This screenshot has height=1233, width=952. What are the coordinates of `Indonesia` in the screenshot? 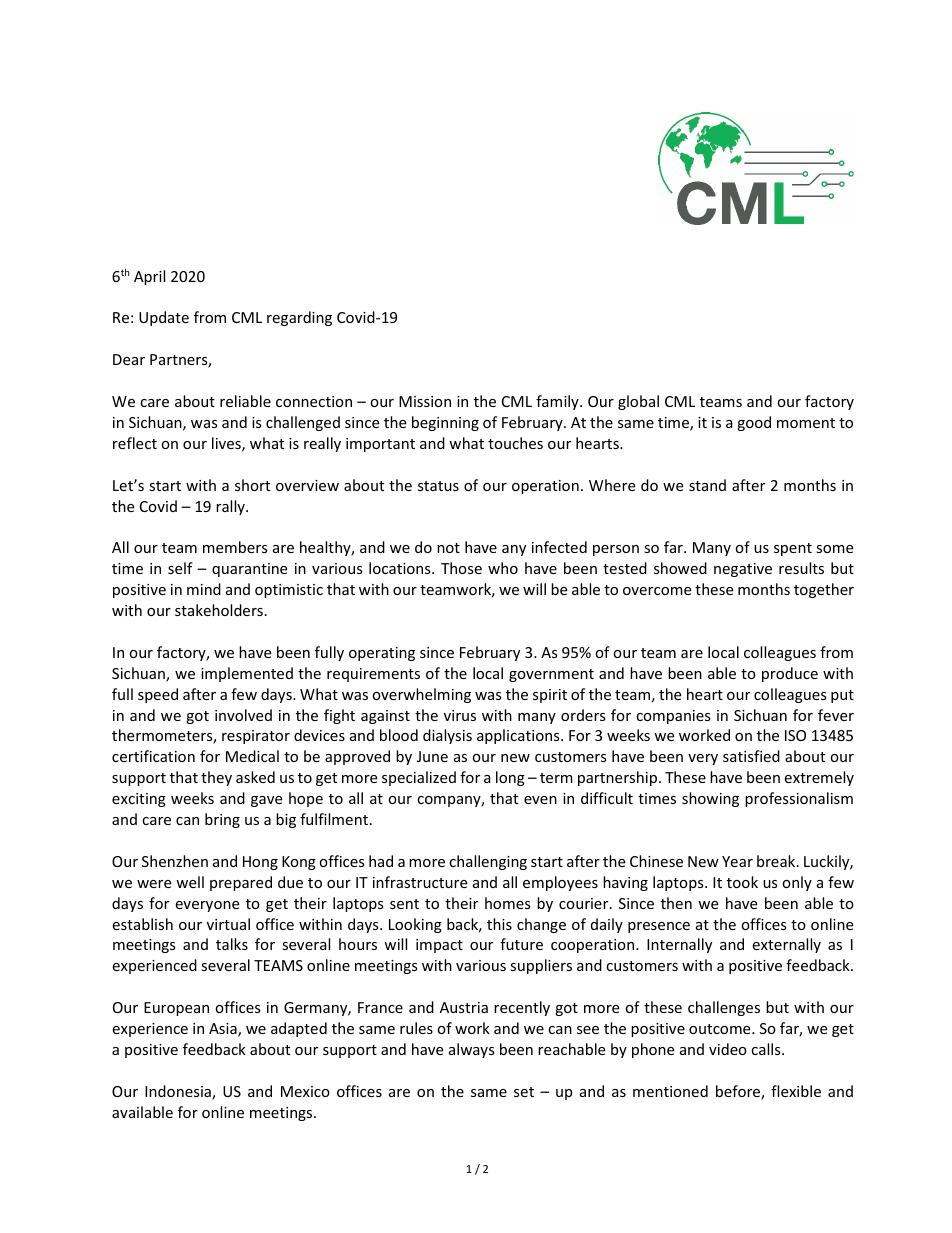 It's located at (179, 1092).
